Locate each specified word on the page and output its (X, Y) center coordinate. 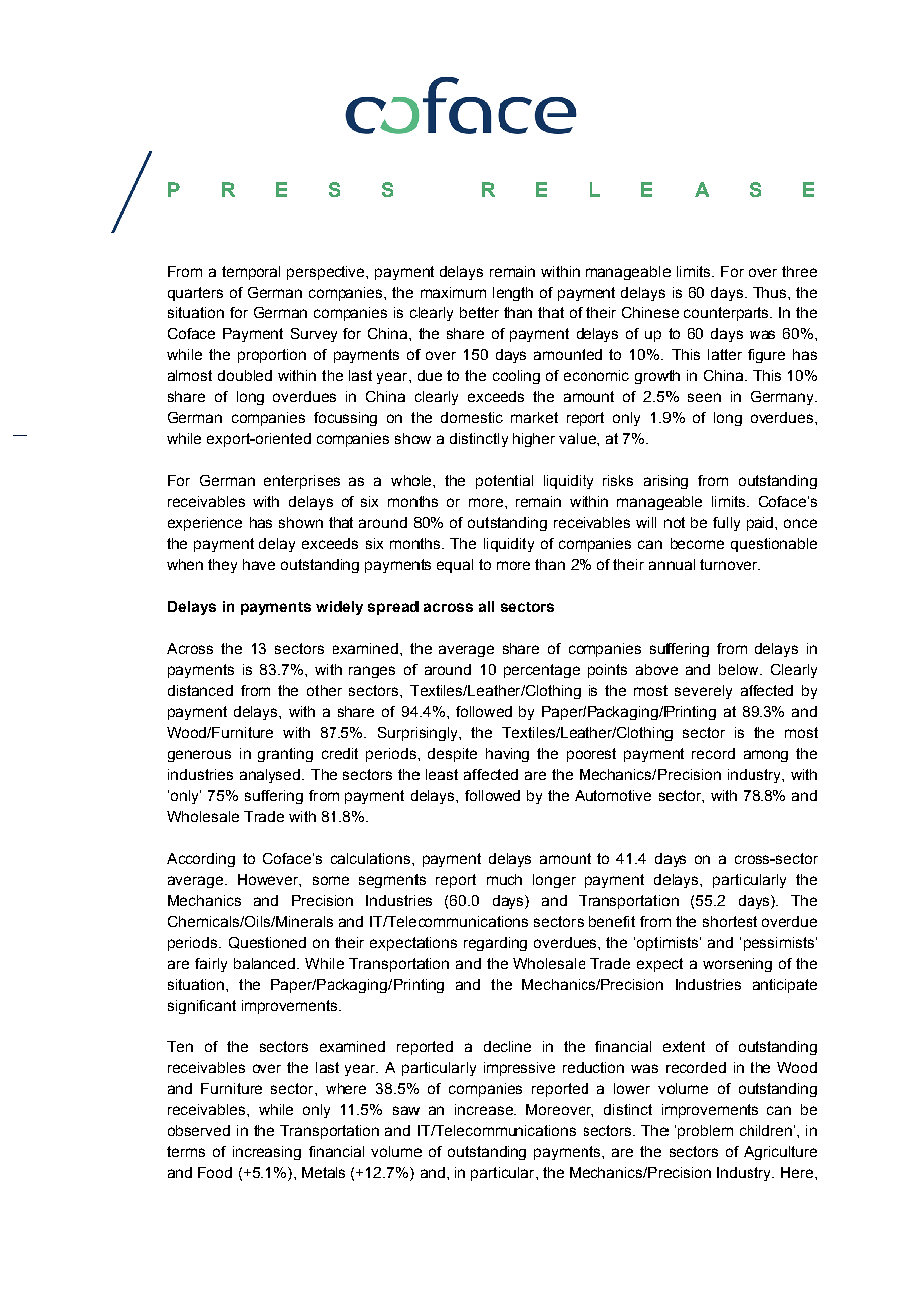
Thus (771, 292)
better (479, 312)
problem (705, 1132)
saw (406, 1110)
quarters (195, 294)
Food (215, 1172)
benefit (612, 921)
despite (452, 755)
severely (703, 692)
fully (726, 524)
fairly (211, 965)
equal (455, 566)
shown (301, 522)
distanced (200, 690)
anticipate (785, 986)
